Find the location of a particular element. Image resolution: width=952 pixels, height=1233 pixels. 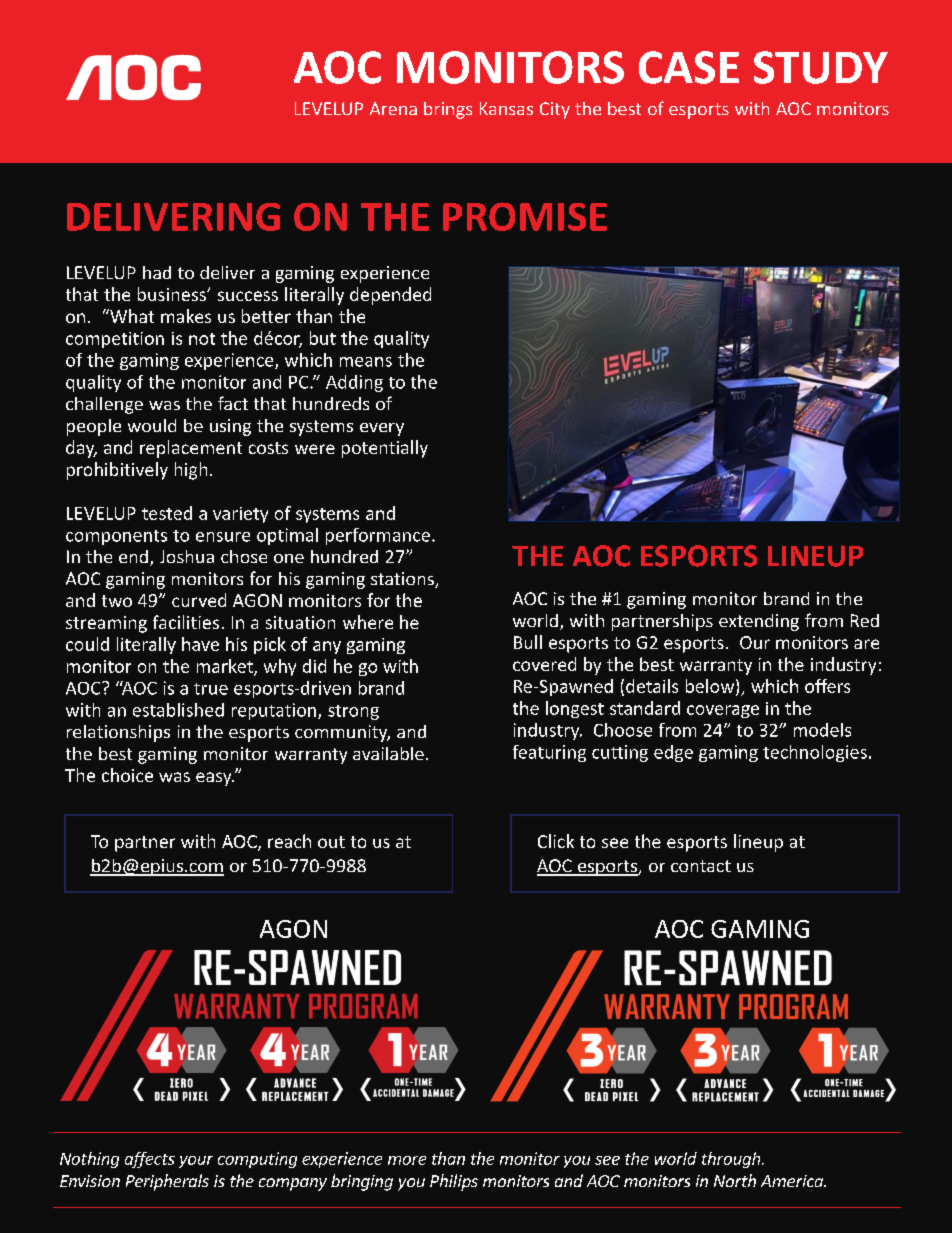

contact is located at coordinates (701, 866).
